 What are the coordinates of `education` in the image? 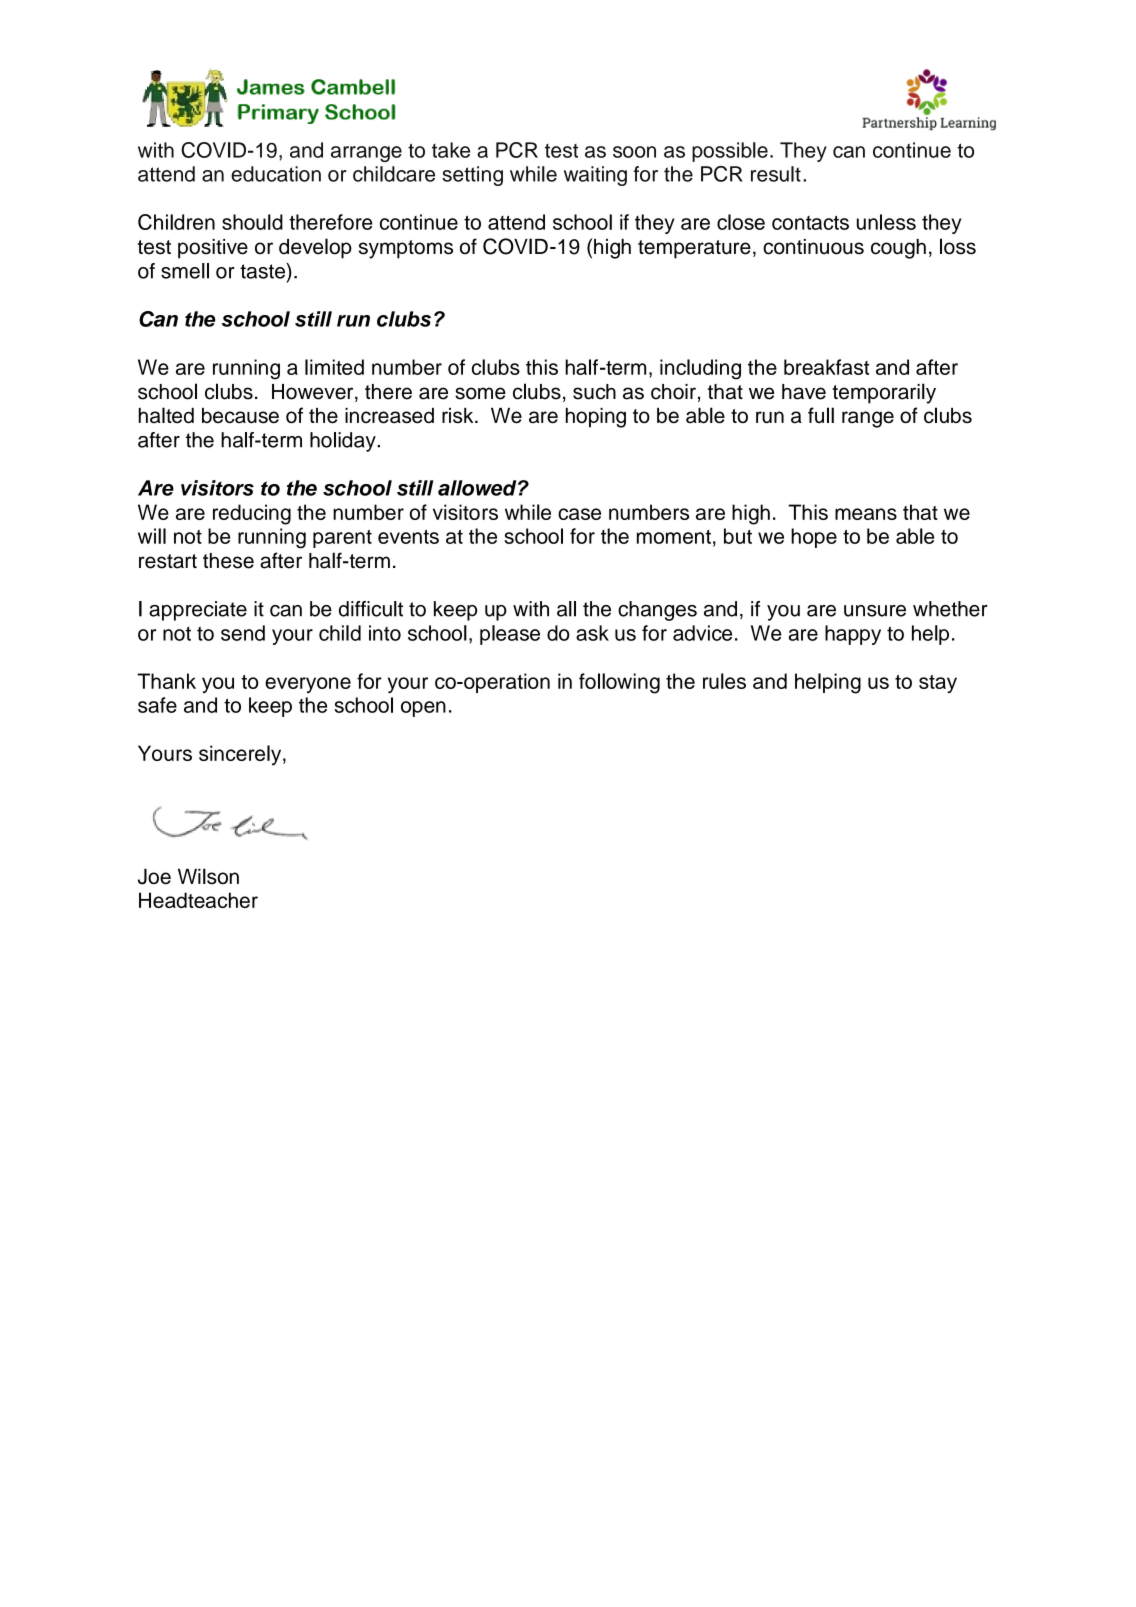 It's located at (276, 174).
